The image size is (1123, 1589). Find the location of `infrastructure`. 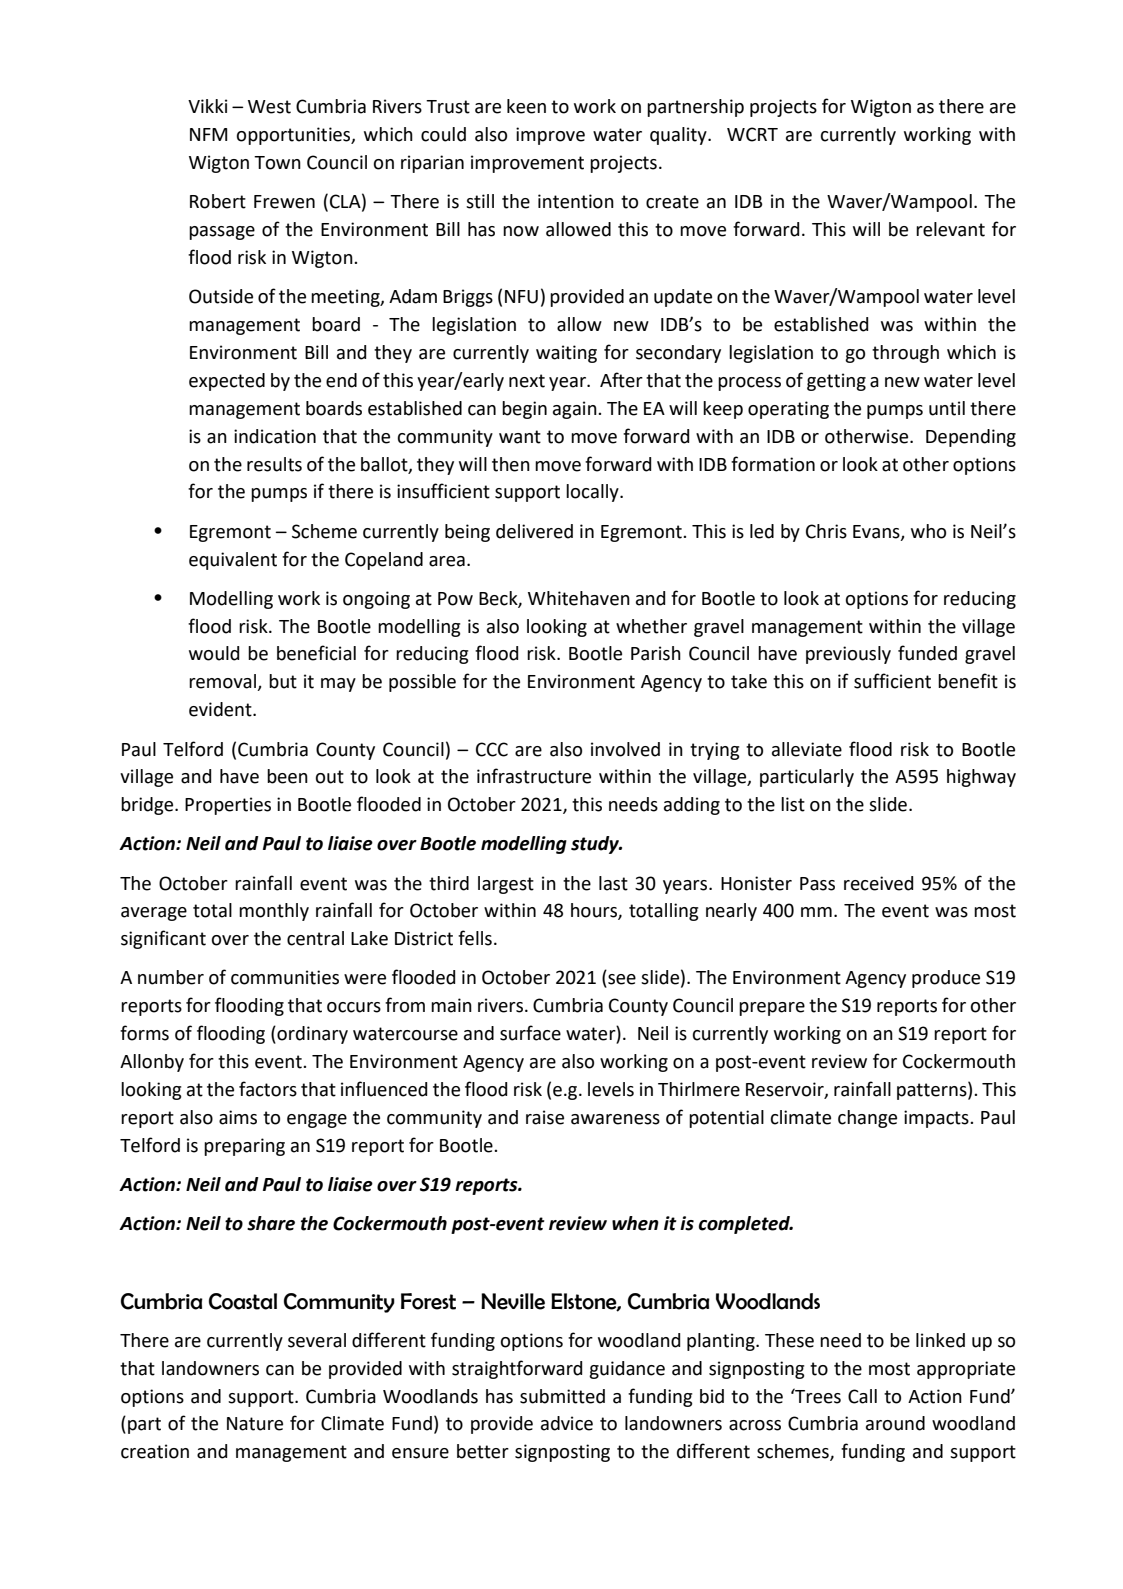

infrastructure is located at coordinates (534, 776).
